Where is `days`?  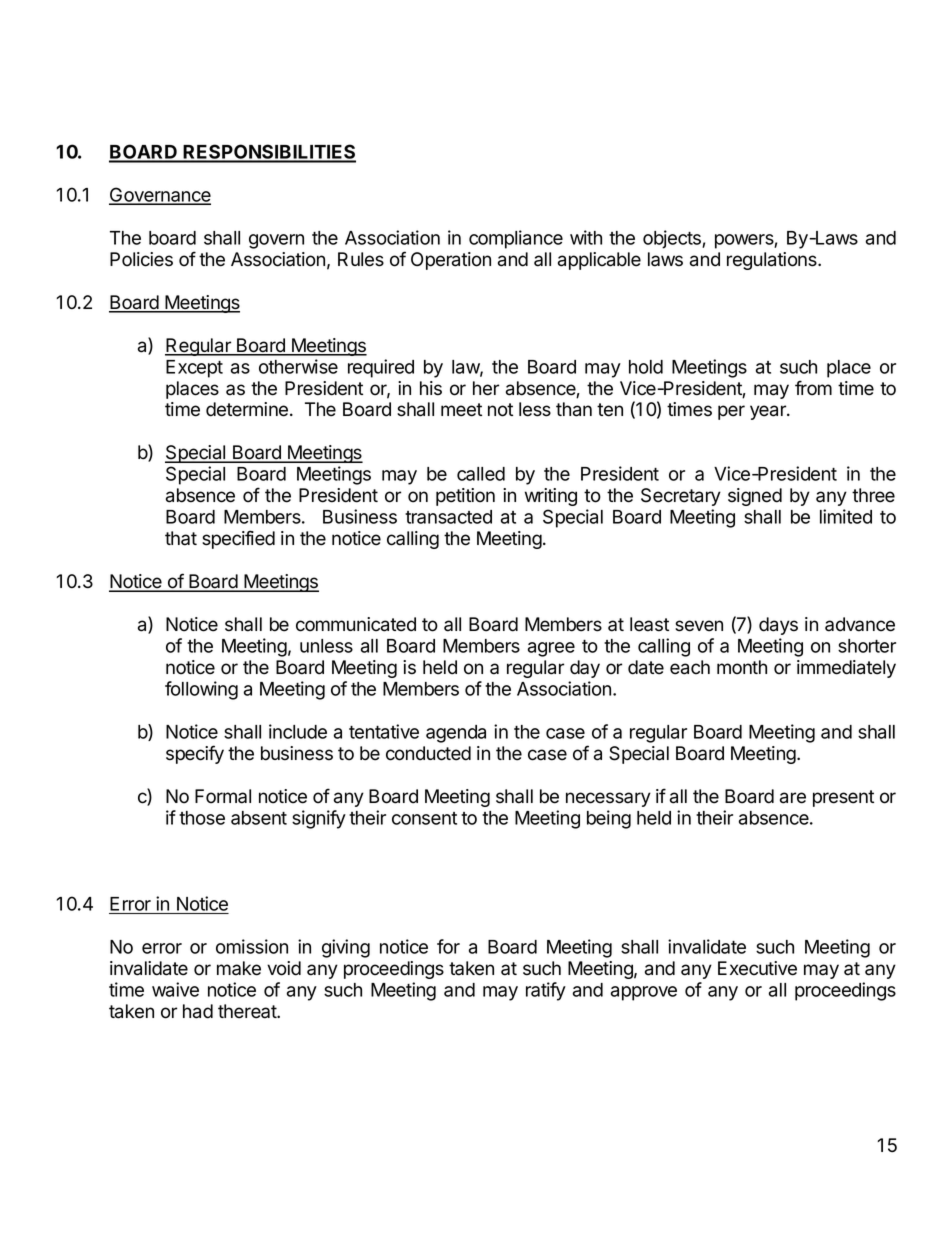
days is located at coordinates (778, 626).
